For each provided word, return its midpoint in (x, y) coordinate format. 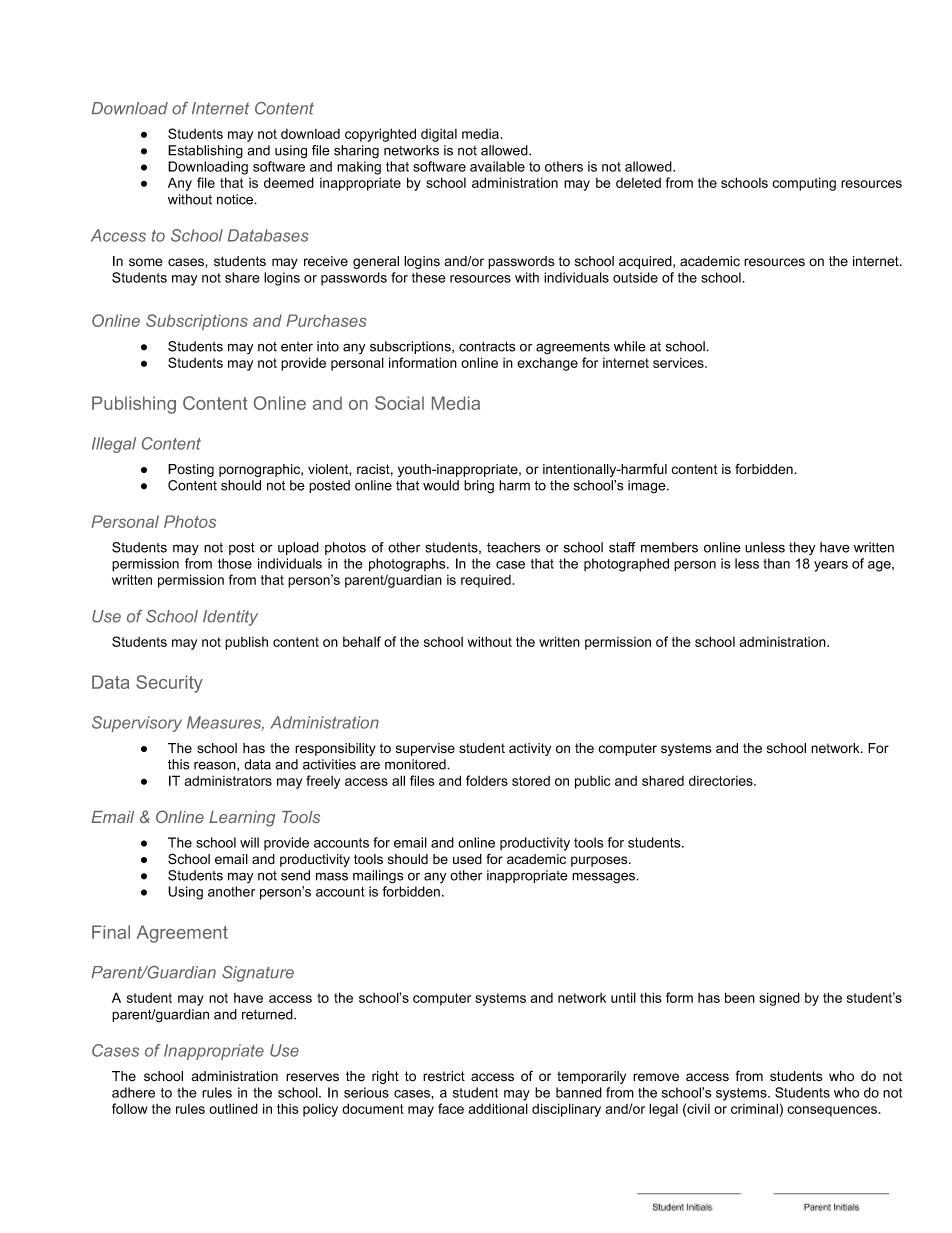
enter (297, 347)
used (467, 859)
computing (804, 184)
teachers (513, 547)
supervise (425, 749)
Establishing (205, 152)
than (776, 563)
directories (722, 780)
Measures (225, 723)
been (740, 997)
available (497, 166)
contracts (487, 347)
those (235, 563)
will (249, 842)
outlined (233, 1108)
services (679, 363)
